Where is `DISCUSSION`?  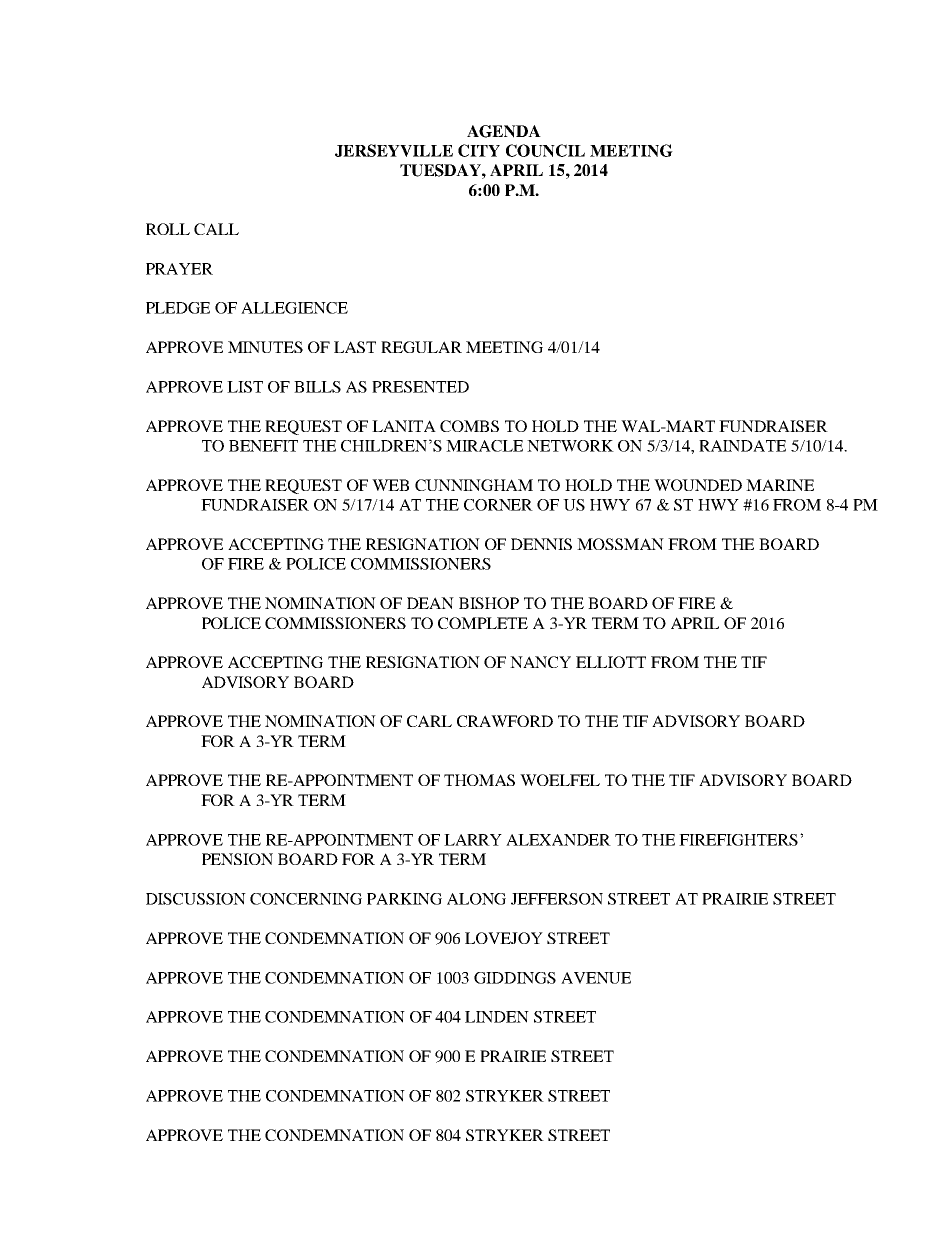
DISCUSSION is located at coordinates (196, 899).
